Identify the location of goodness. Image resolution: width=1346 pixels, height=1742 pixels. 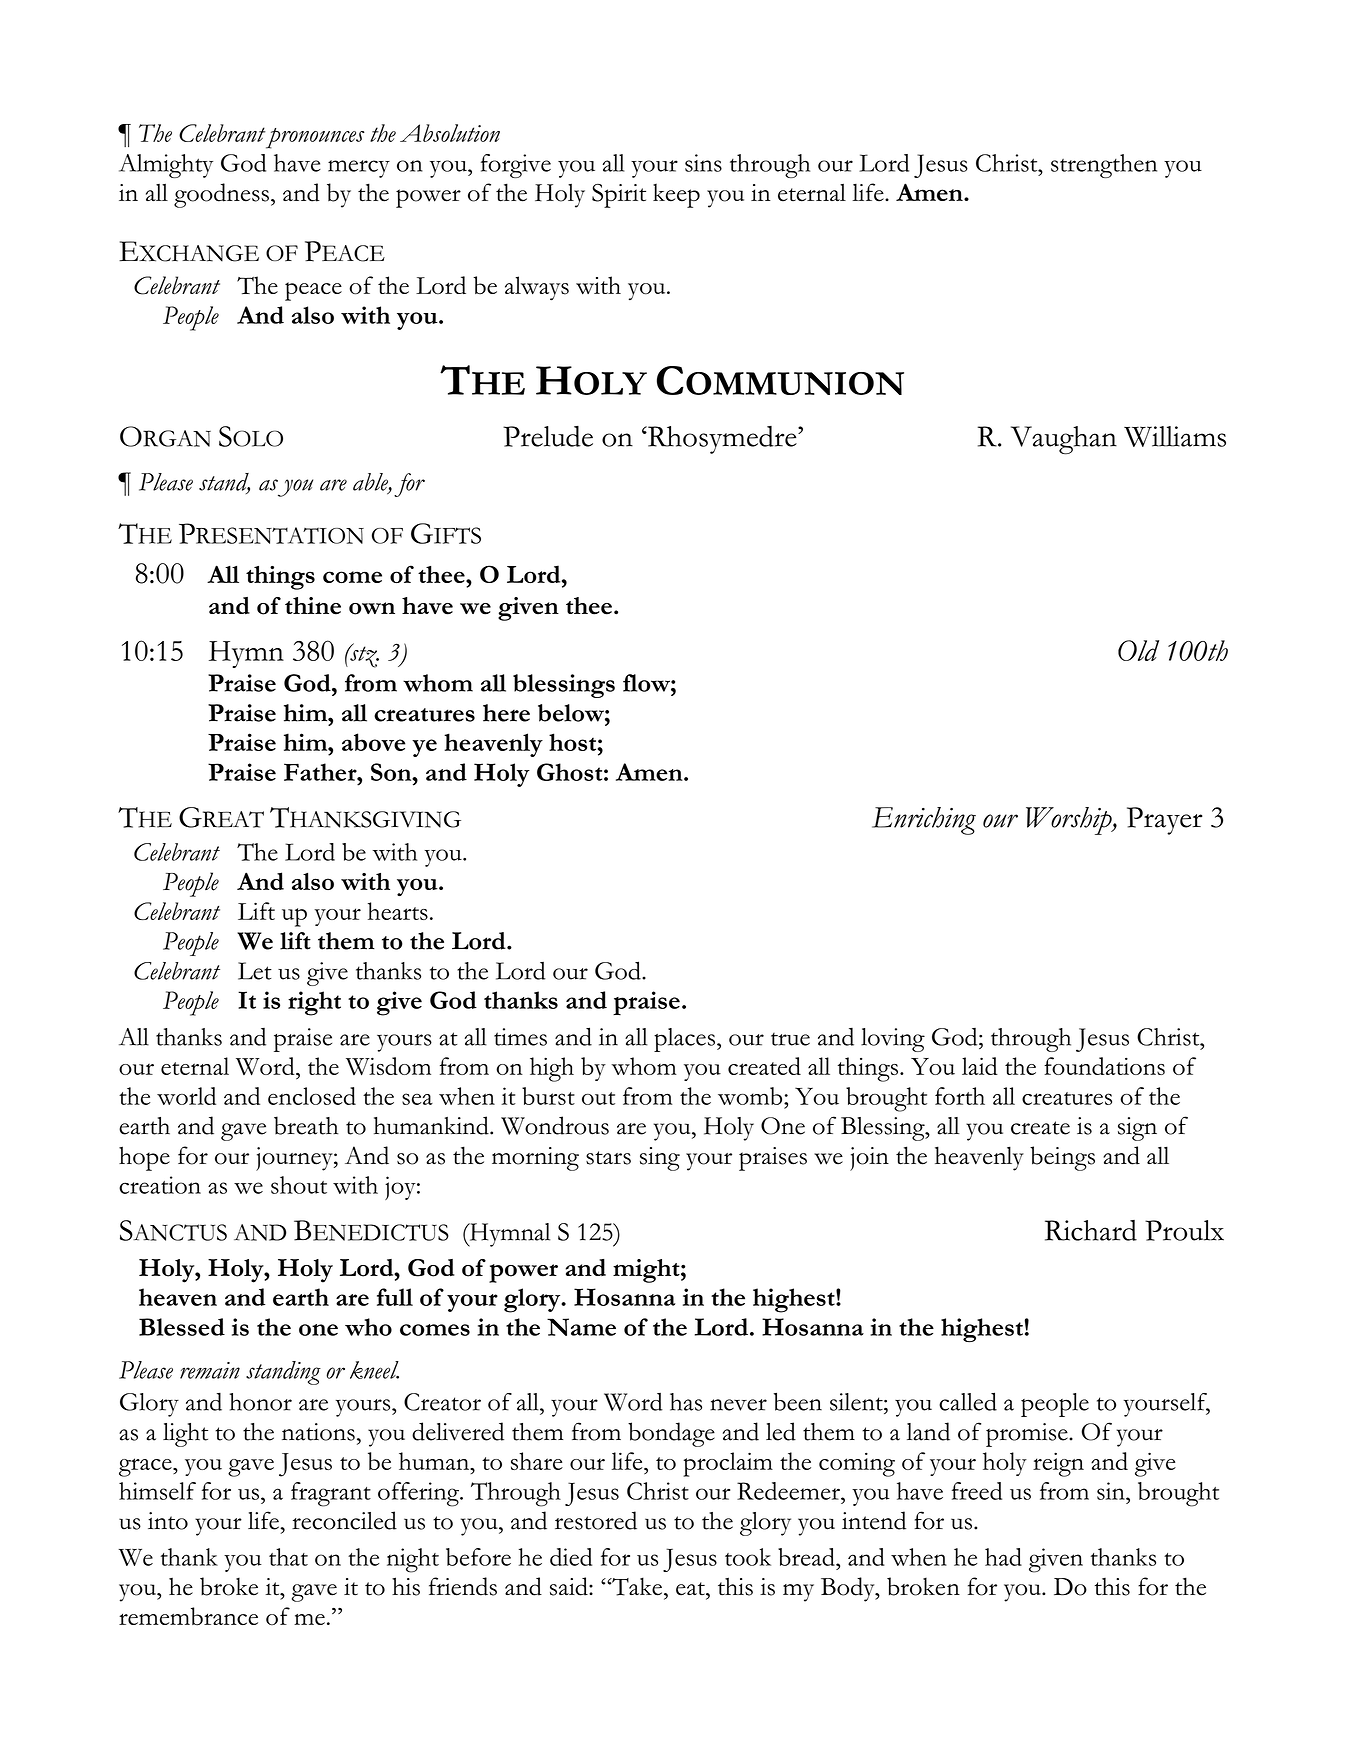
(221, 195).
